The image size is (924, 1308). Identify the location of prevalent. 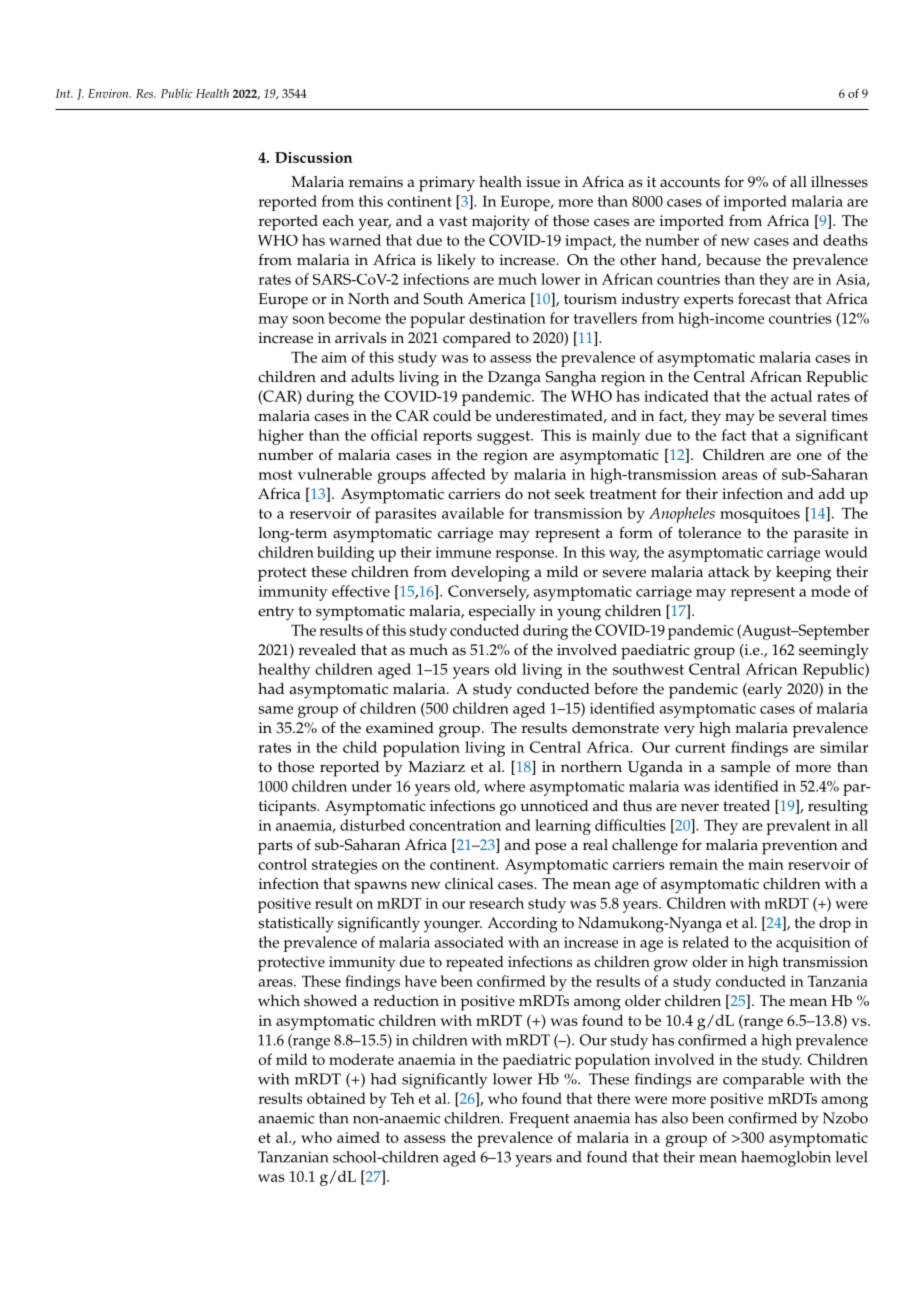
(798, 827).
